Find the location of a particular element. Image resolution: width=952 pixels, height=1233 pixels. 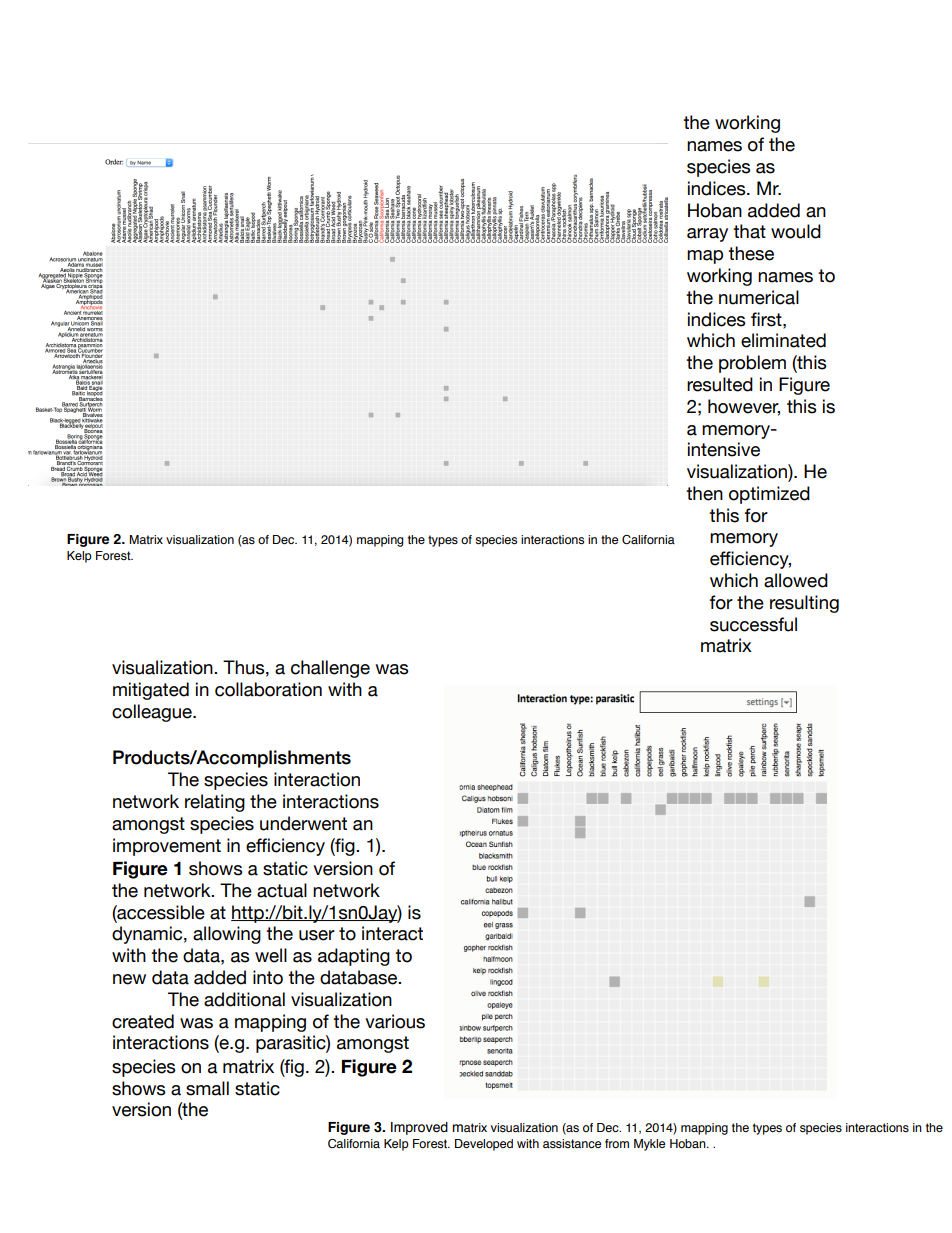

array is located at coordinates (707, 235).
